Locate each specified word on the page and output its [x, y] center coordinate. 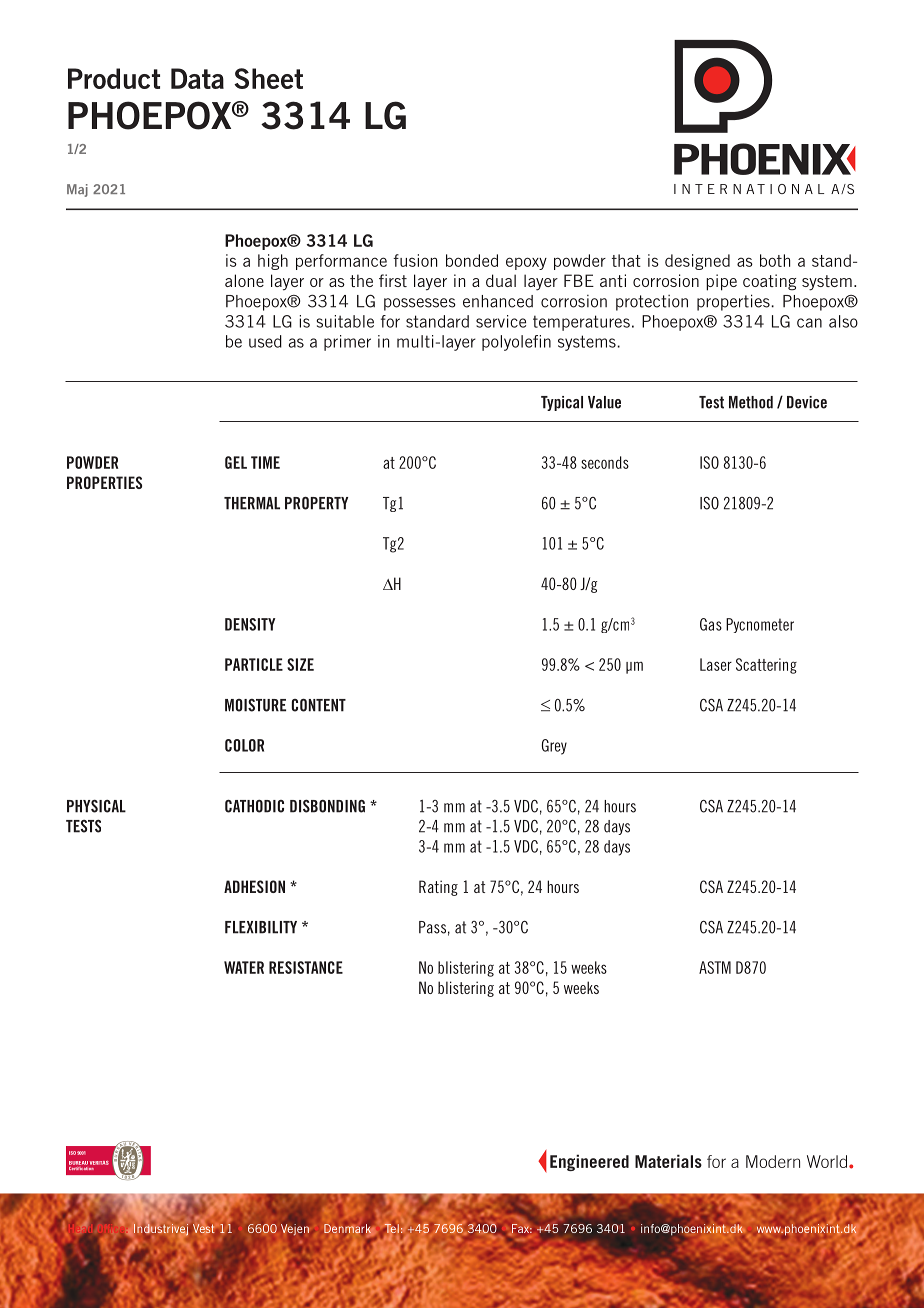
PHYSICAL [96, 806]
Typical [562, 403]
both [775, 260]
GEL [236, 462]
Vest [203, 1228]
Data [197, 78]
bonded [472, 260]
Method [751, 402]
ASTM [715, 967]
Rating [438, 888]
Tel [391, 1228]
